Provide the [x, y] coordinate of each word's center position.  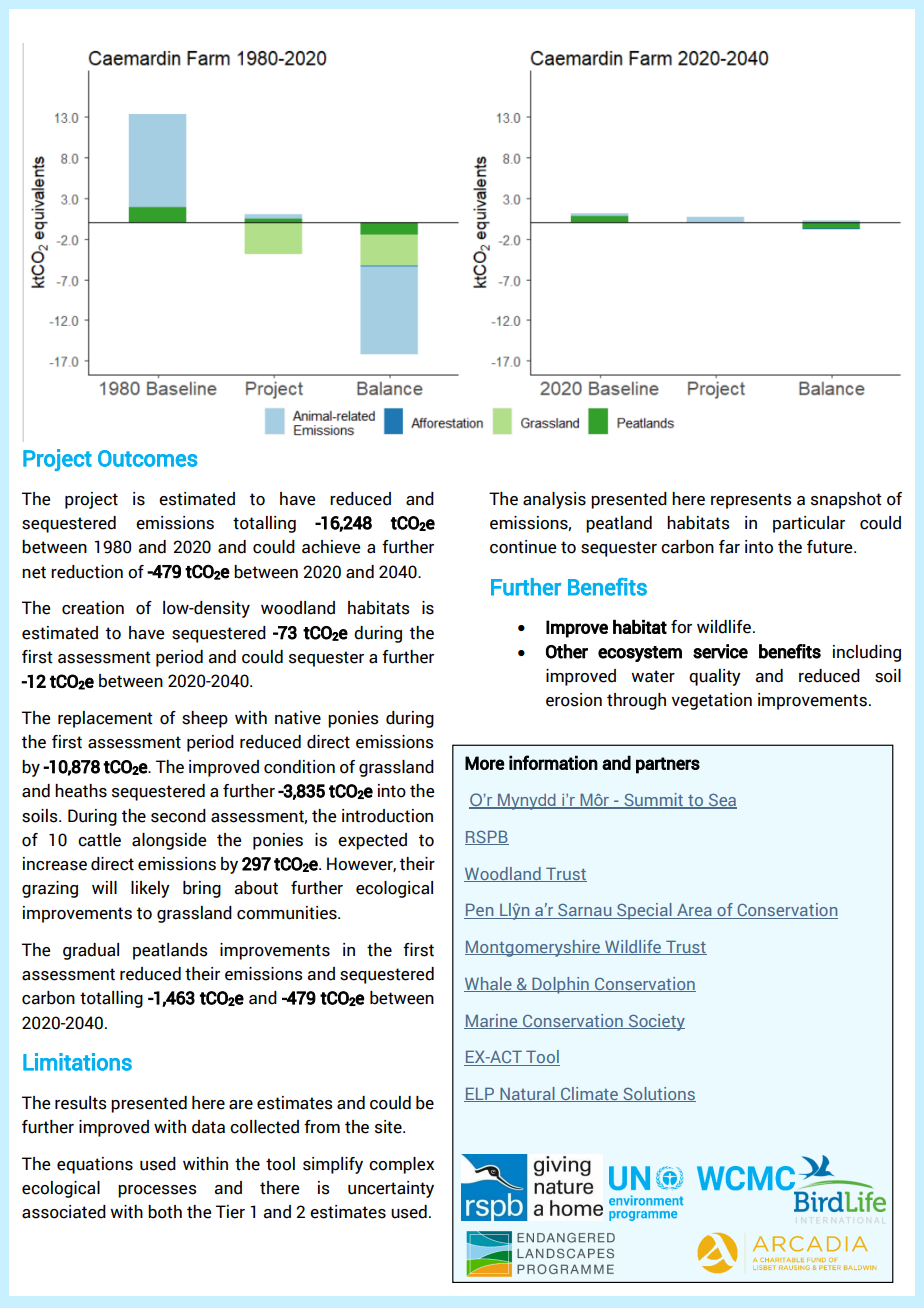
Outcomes [147, 458]
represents [751, 501]
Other [567, 651]
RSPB [487, 837]
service [720, 651]
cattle [99, 840]
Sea [721, 801]
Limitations [77, 1062]
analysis [554, 500]
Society [655, 1022]
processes [157, 1191]
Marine [492, 1021]
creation [93, 608]
